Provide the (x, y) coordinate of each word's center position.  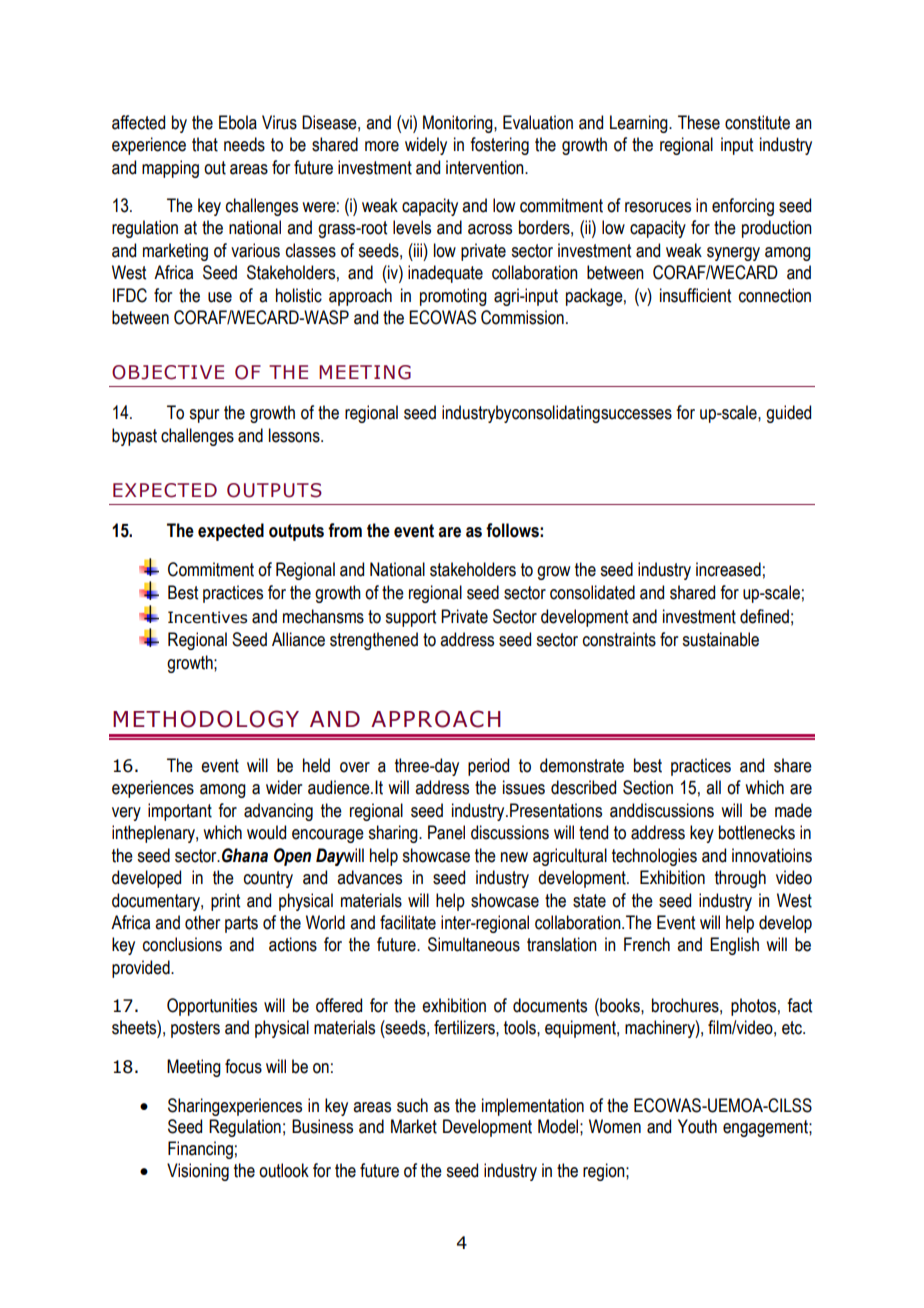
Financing (200, 1150)
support (410, 618)
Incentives (207, 617)
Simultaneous (474, 944)
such (412, 1105)
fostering (499, 146)
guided (788, 414)
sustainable (720, 639)
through (740, 879)
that (205, 144)
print (225, 902)
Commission (522, 317)
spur (204, 416)
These (699, 122)
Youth (697, 1126)
